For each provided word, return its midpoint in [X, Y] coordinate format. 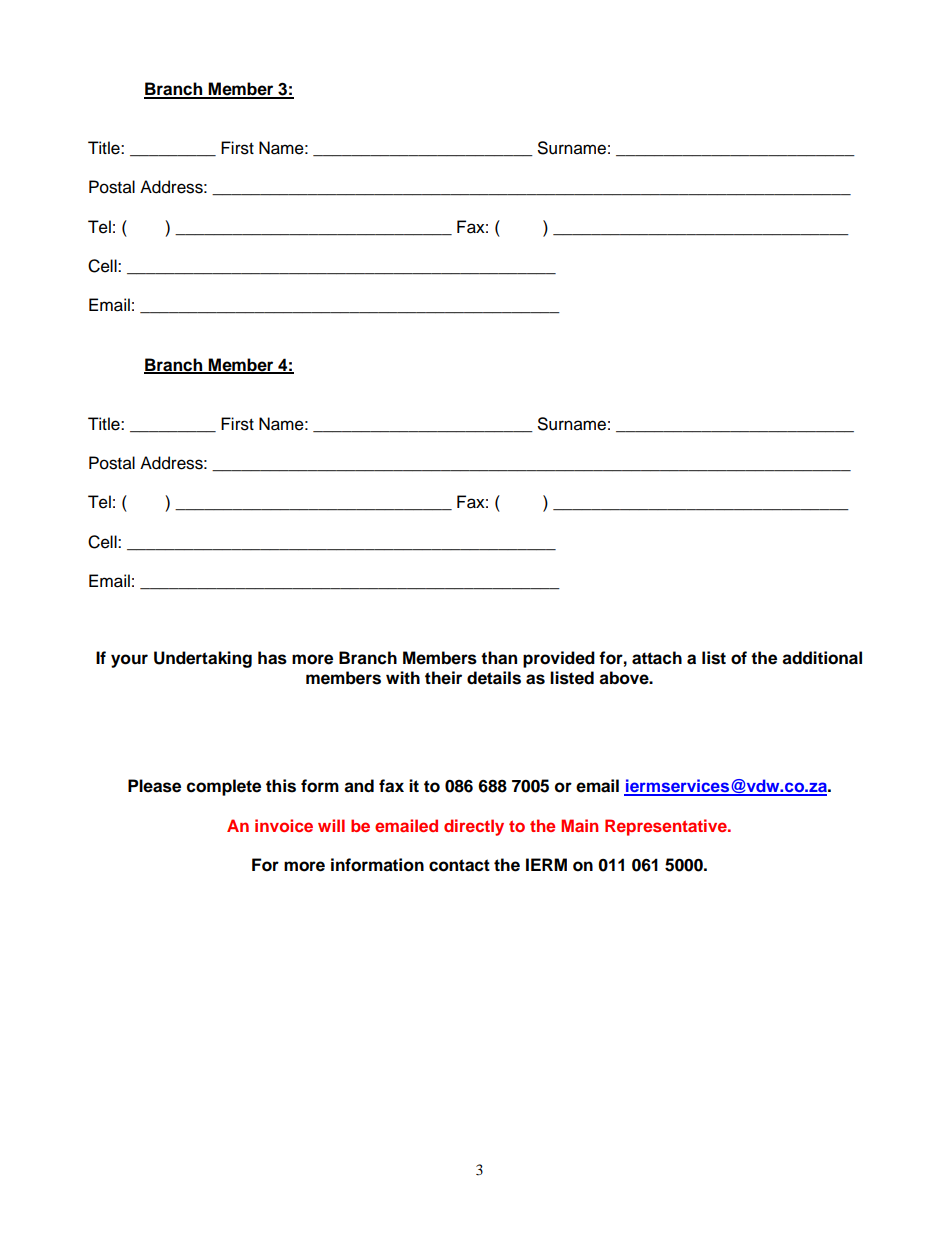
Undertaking [203, 659]
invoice [284, 825]
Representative [667, 827]
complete [224, 787]
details [494, 678]
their [443, 678]
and [359, 786]
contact [459, 865]
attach [657, 658]
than [499, 658]
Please [154, 786]
